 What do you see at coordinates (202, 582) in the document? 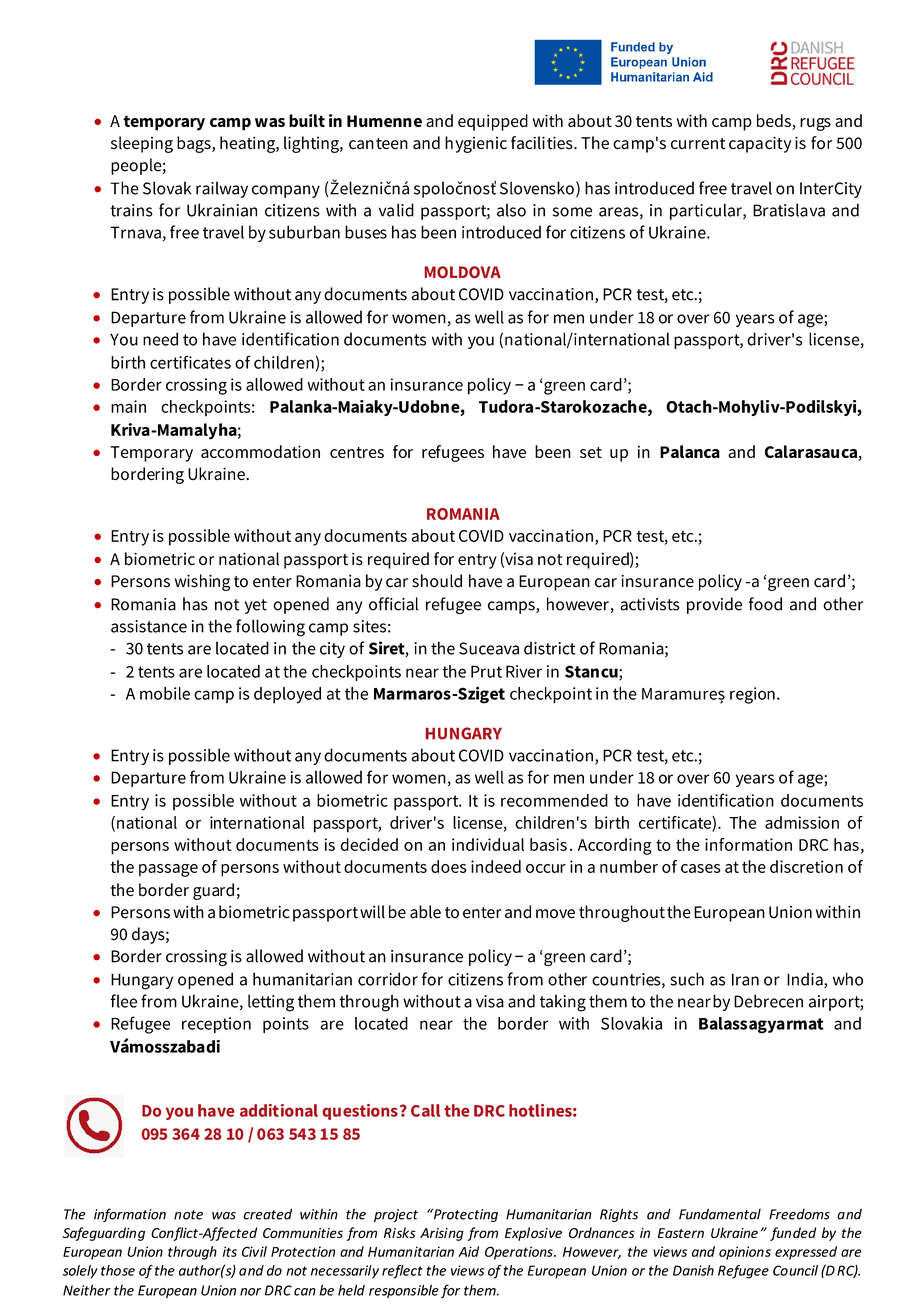
I see `wishing` at bounding box center [202, 582].
